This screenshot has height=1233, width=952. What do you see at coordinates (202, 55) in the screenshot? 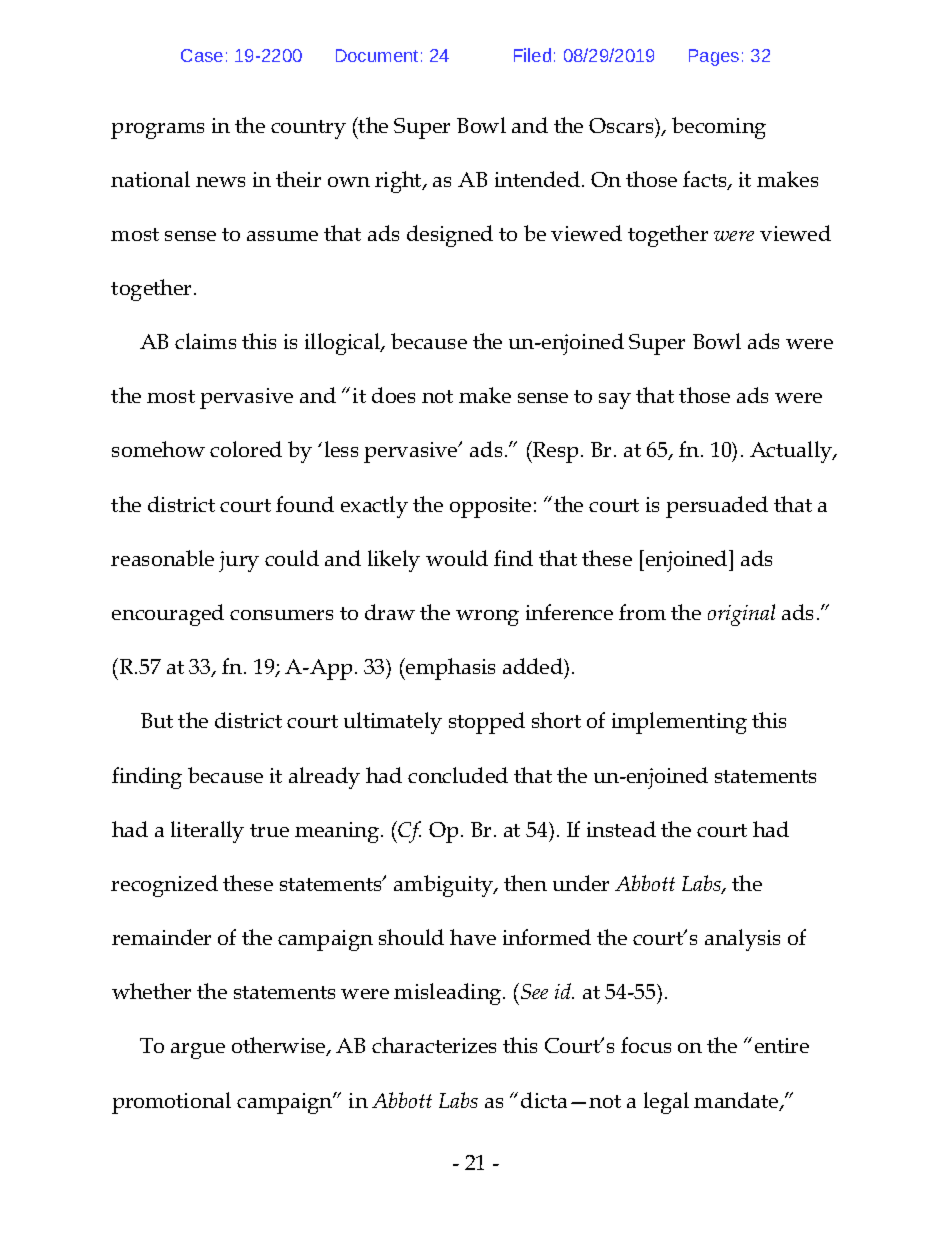
I see `Case` at bounding box center [202, 55].
